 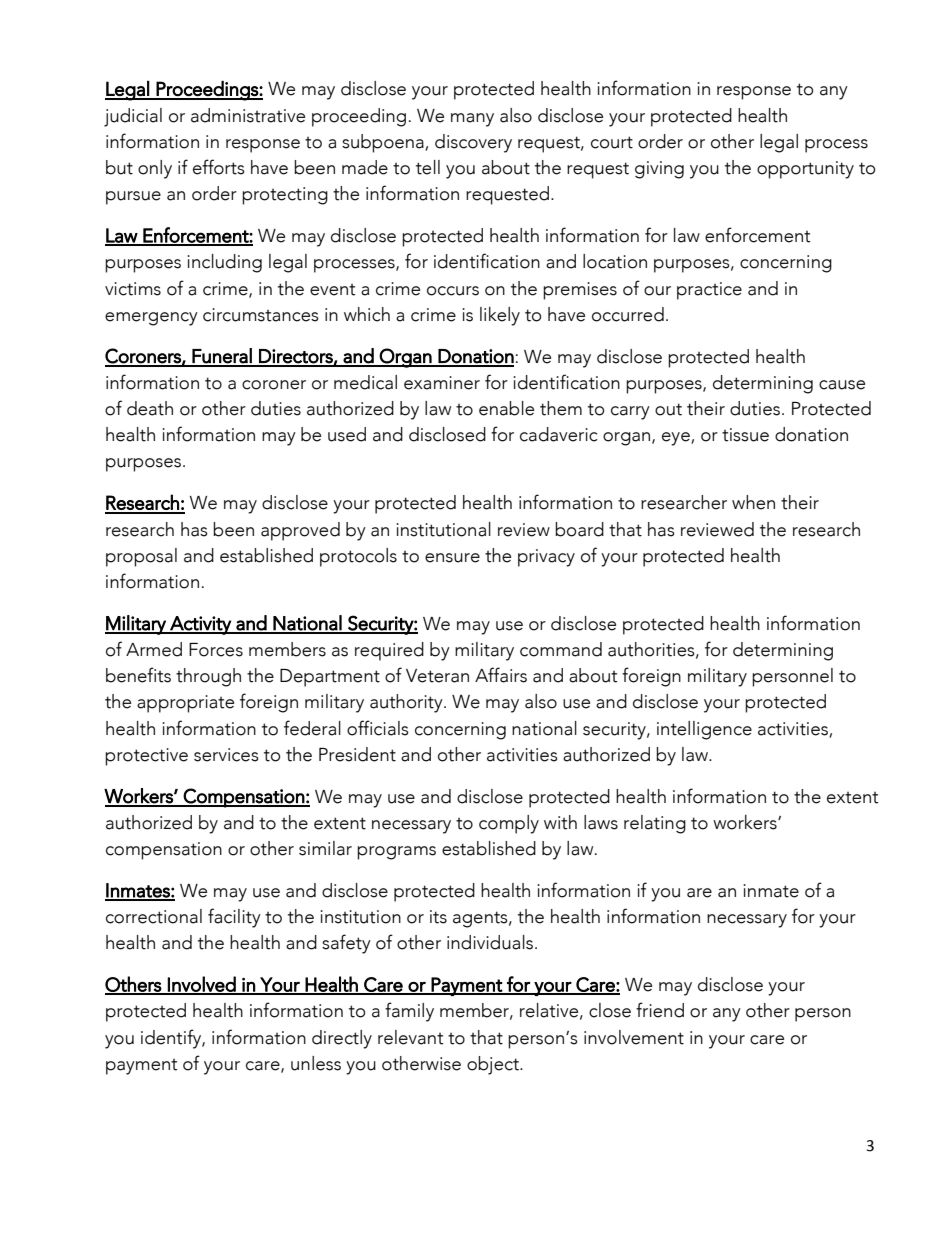 What do you see at coordinates (200, 625) in the document?
I see `Activity` at bounding box center [200, 625].
